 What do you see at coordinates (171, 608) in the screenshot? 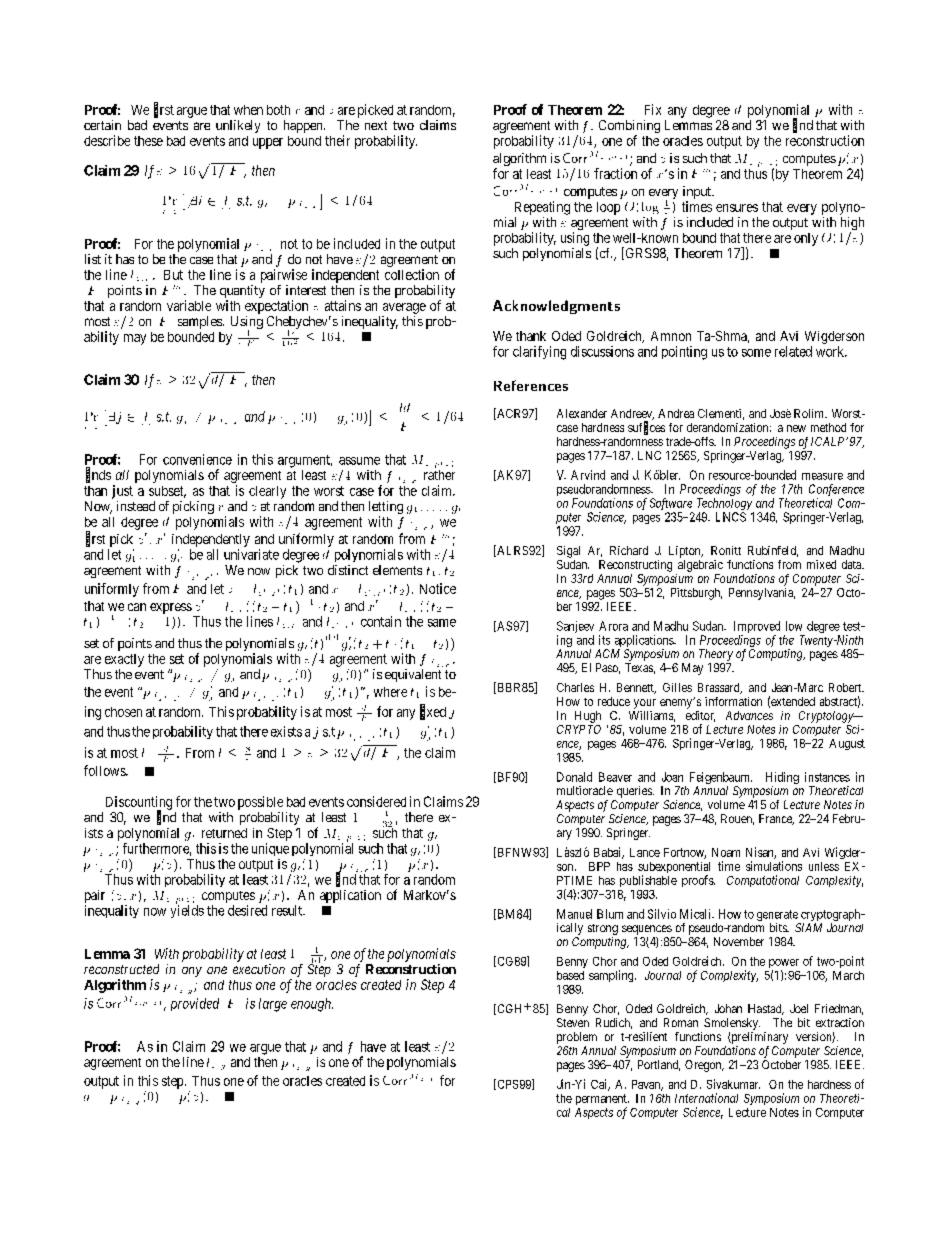
I see `express` at bounding box center [171, 608].
